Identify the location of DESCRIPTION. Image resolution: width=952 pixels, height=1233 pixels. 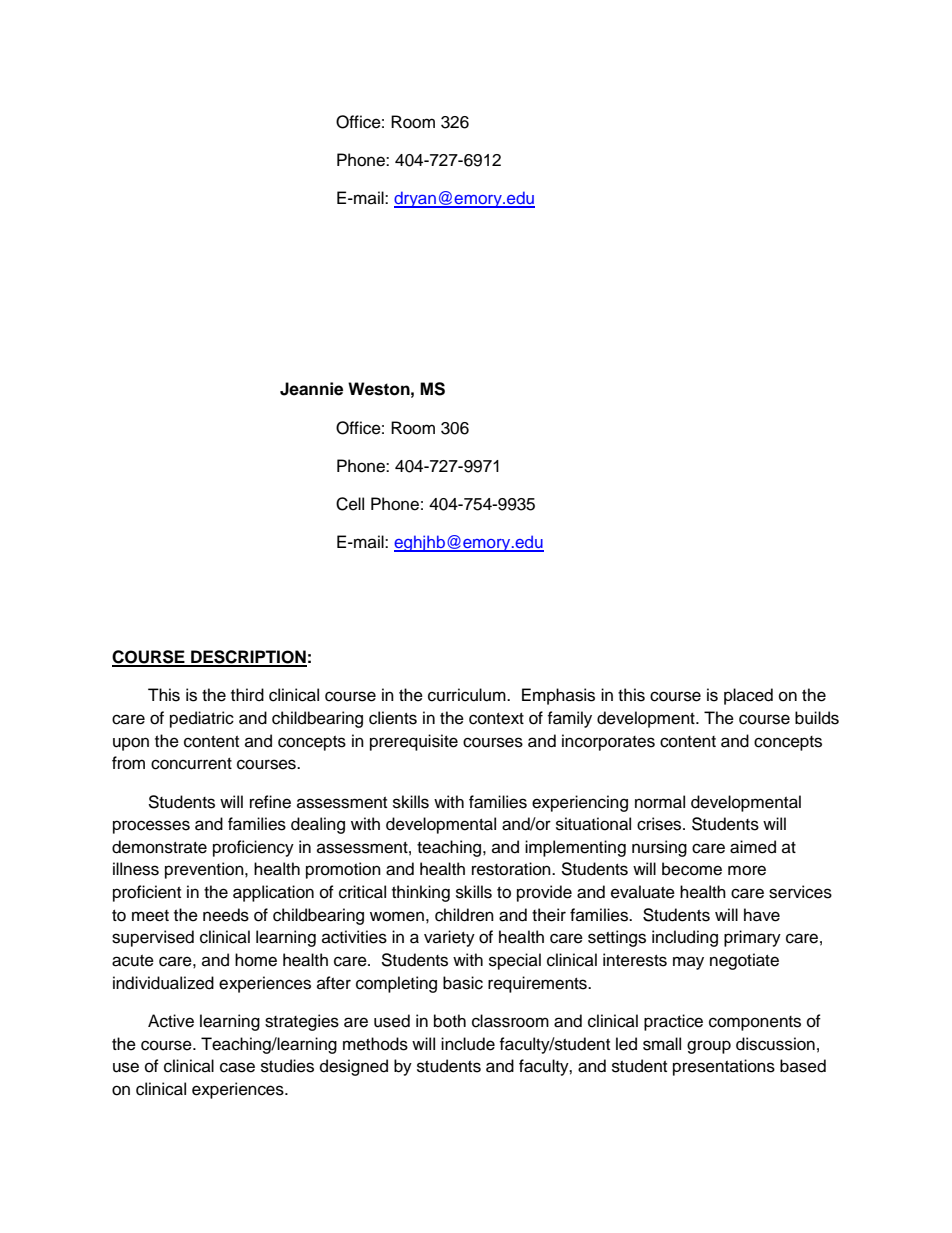
(248, 658).
